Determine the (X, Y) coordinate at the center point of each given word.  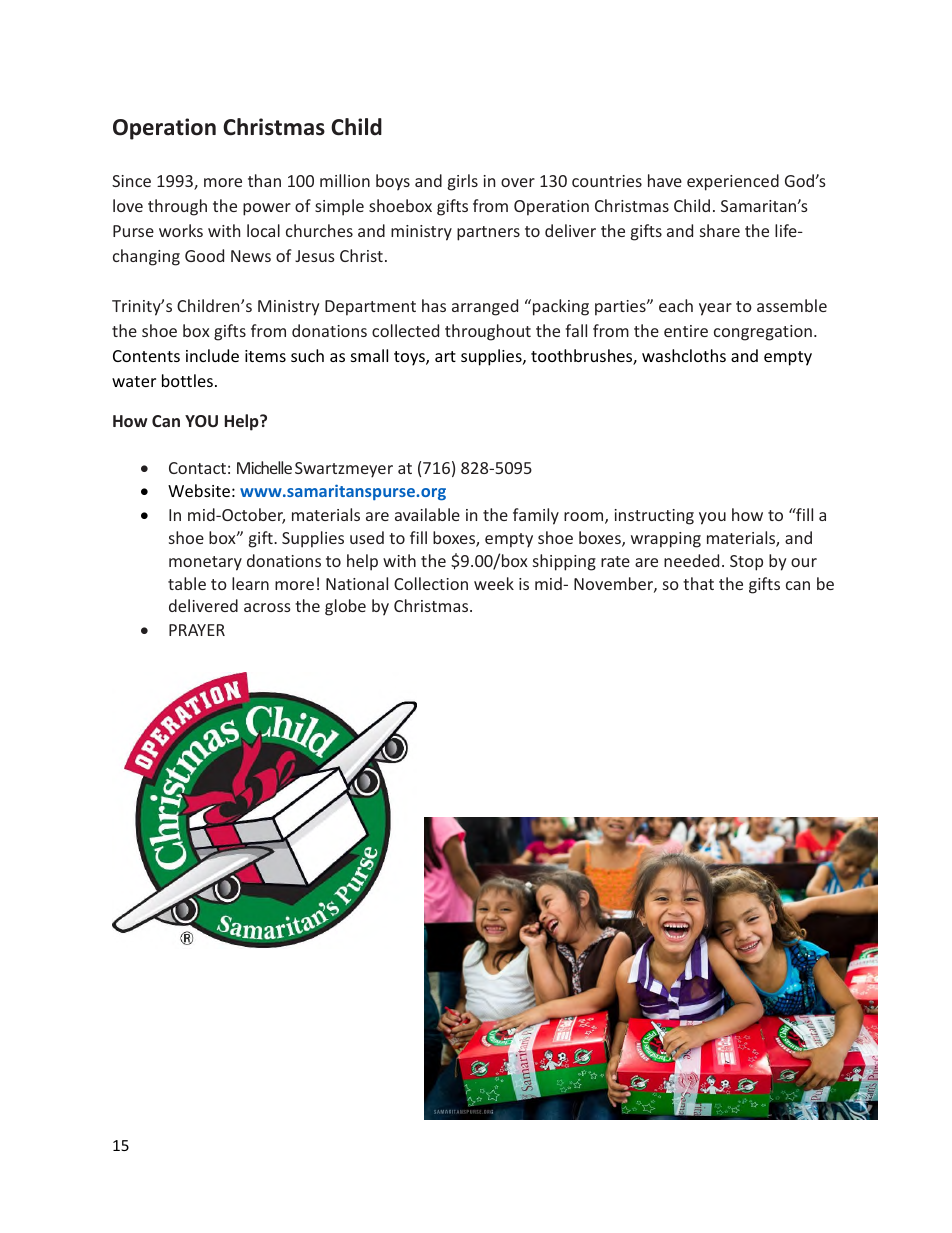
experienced (733, 182)
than (264, 180)
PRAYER (197, 630)
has (434, 305)
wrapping (666, 540)
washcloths (684, 355)
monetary (205, 563)
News (251, 256)
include (212, 355)
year (715, 309)
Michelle (264, 467)
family (536, 516)
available (427, 514)
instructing (654, 517)
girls (463, 182)
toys (410, 358)
